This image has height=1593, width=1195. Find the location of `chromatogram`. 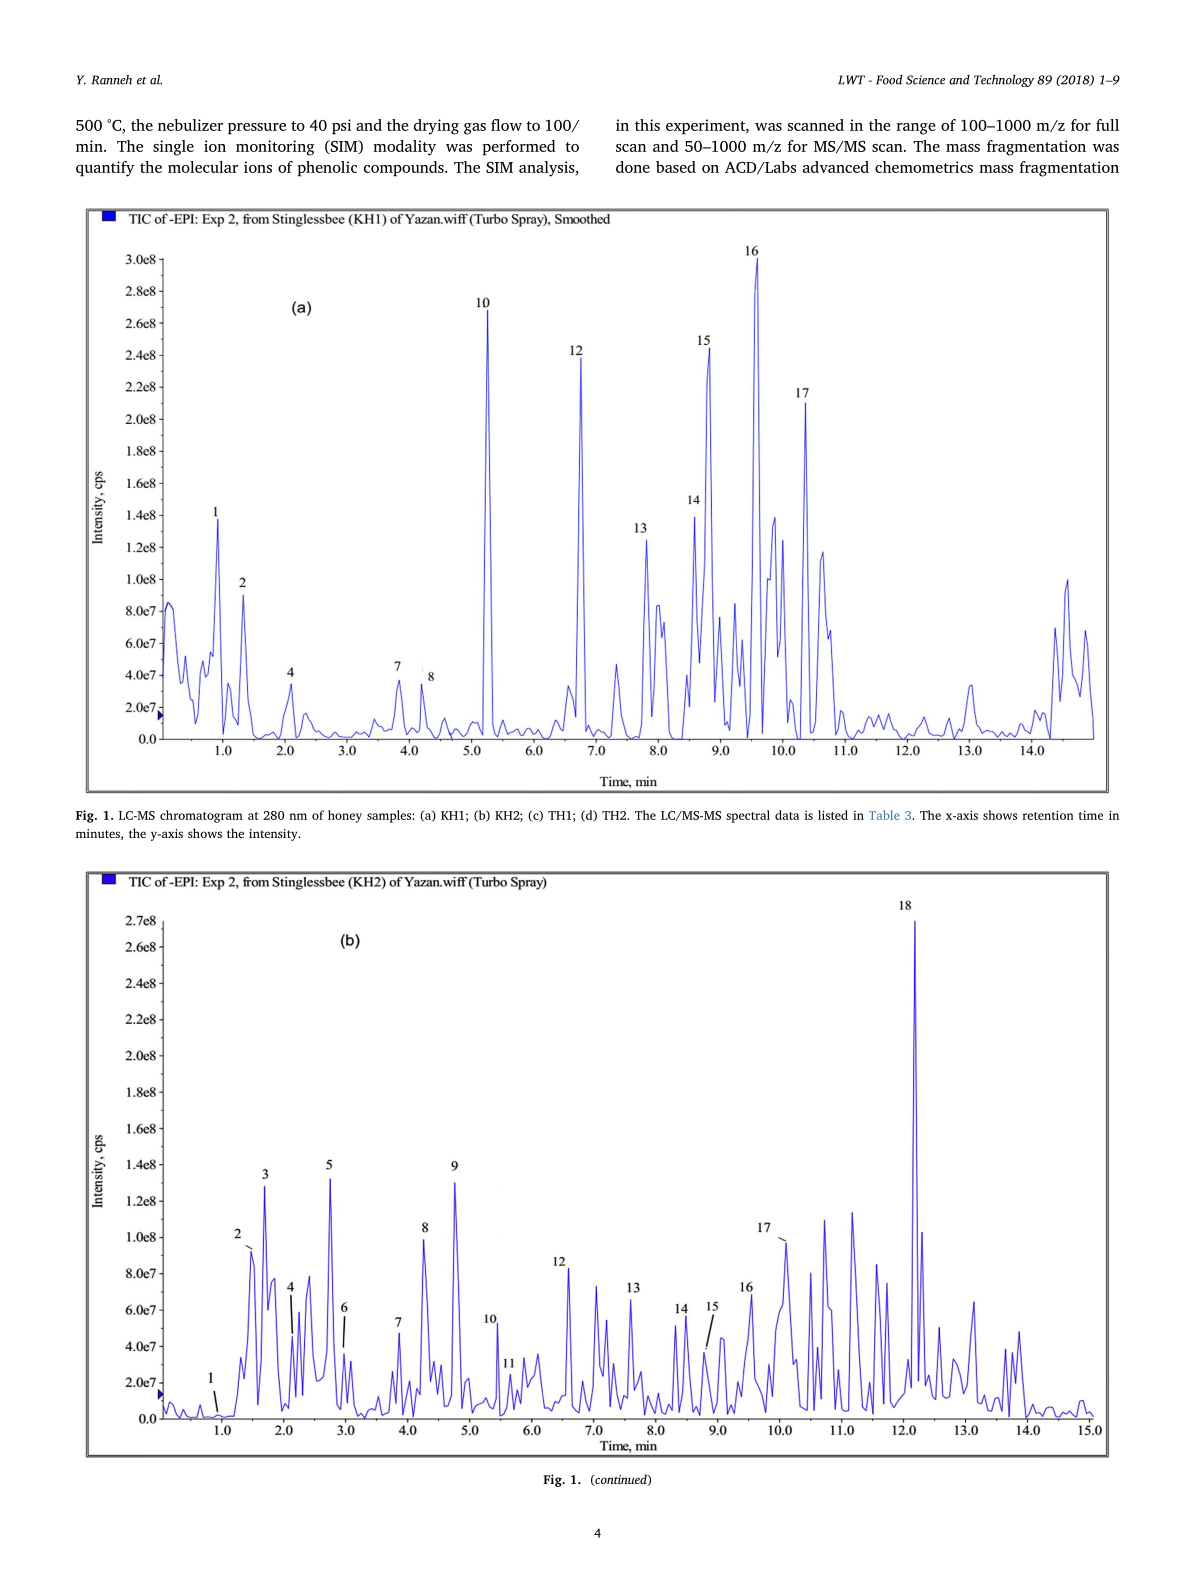

chromatogram is located at coordinates (201, 816).
